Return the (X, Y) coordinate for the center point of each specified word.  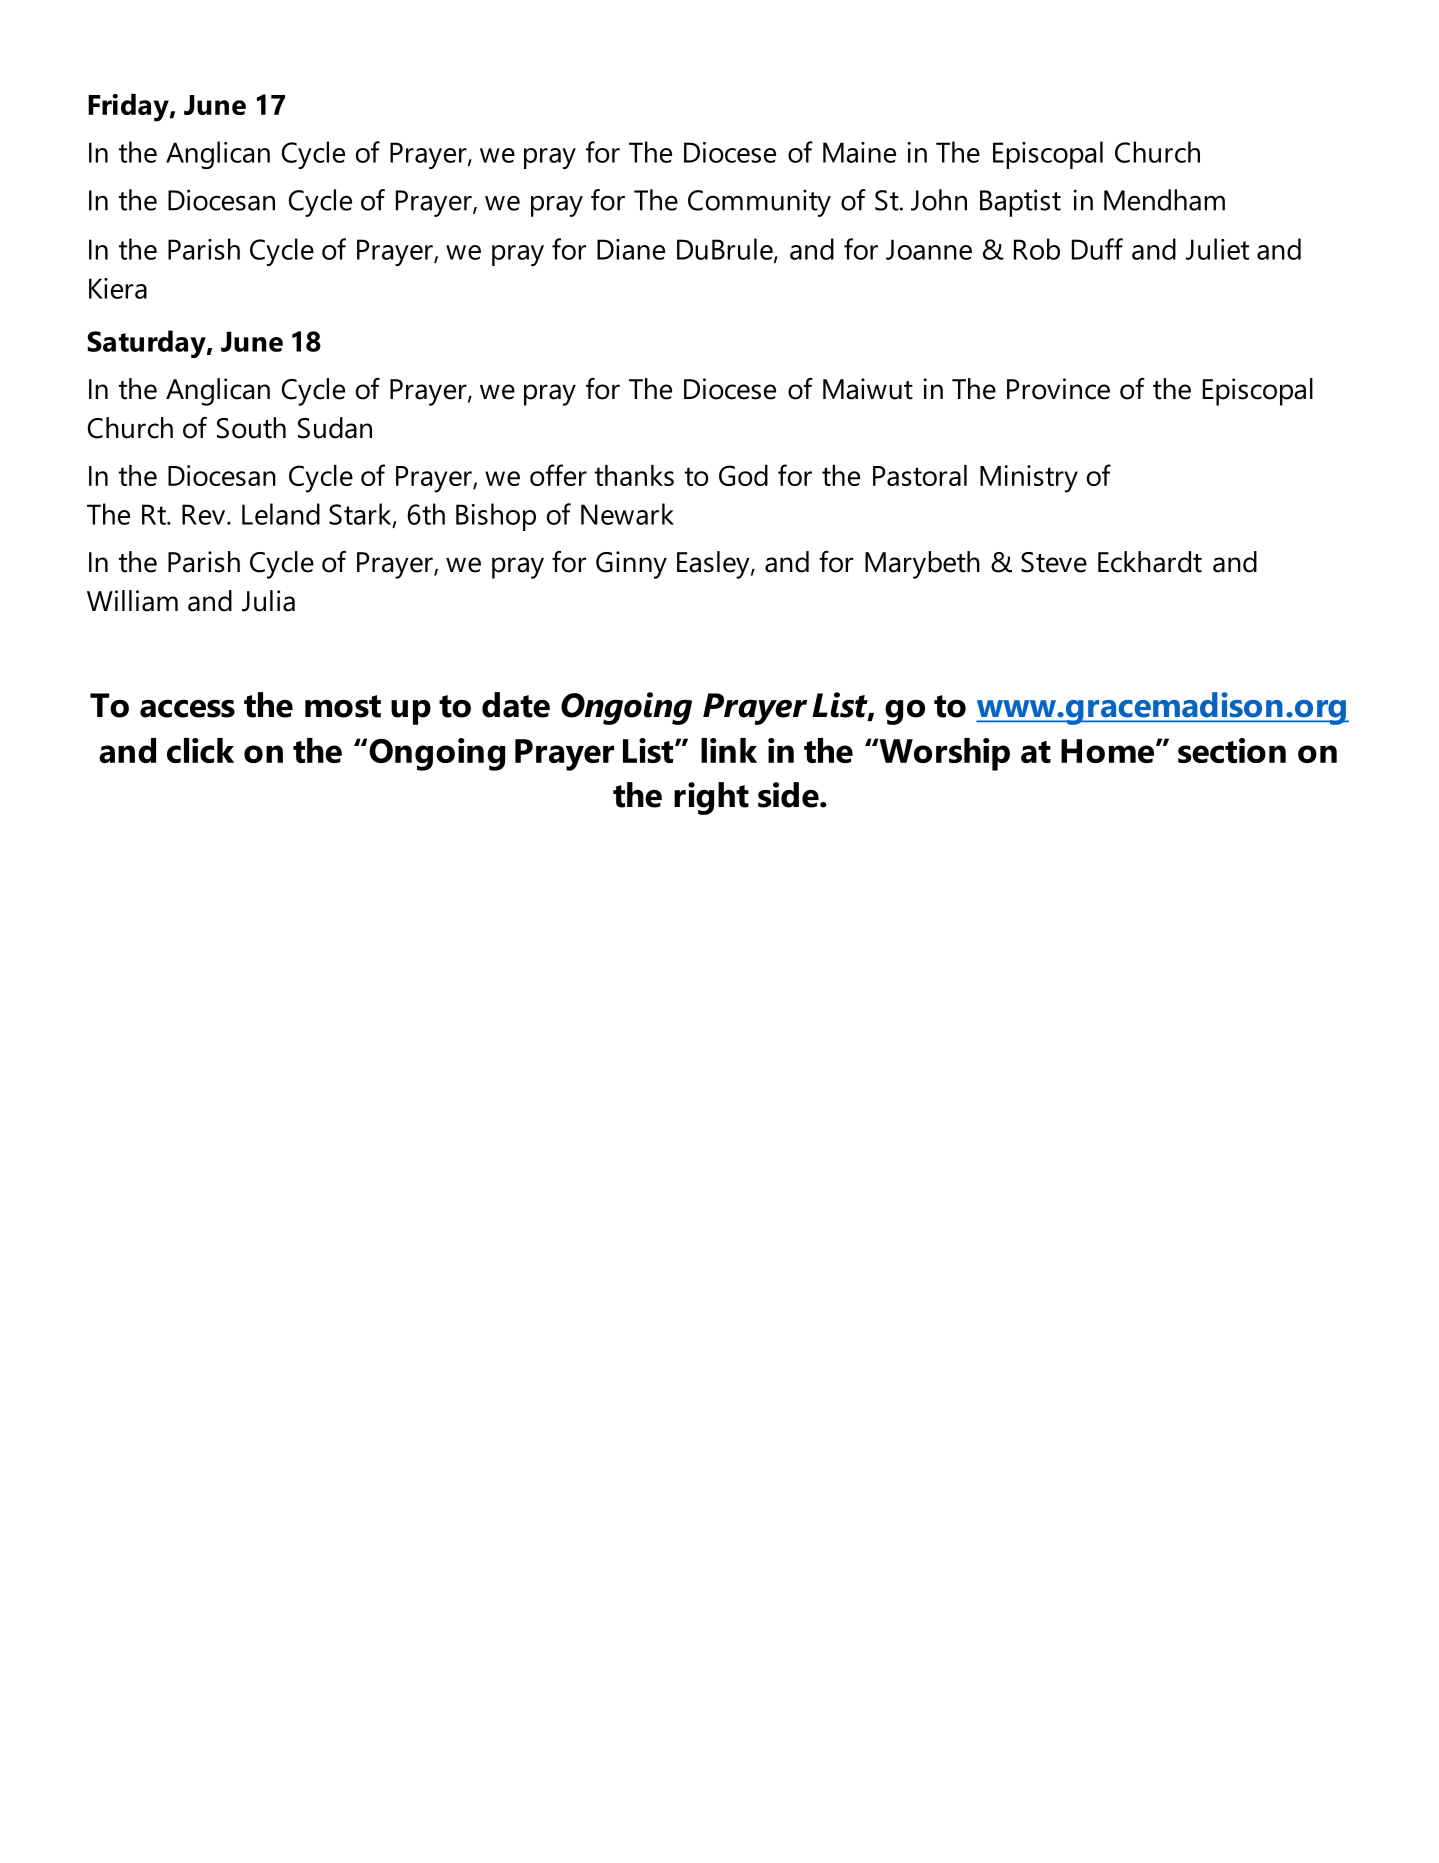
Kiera (118, 288)
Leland (281, 514)
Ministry (1029, 479)
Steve (1054, 562)
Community (759, 203)
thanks (634, 475)
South (251, 428)
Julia (268, 601)
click (200, 750)
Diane (631, 249)
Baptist (1020, 203)
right (711, 798)
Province (1058, 389)
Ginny (631, 565)
